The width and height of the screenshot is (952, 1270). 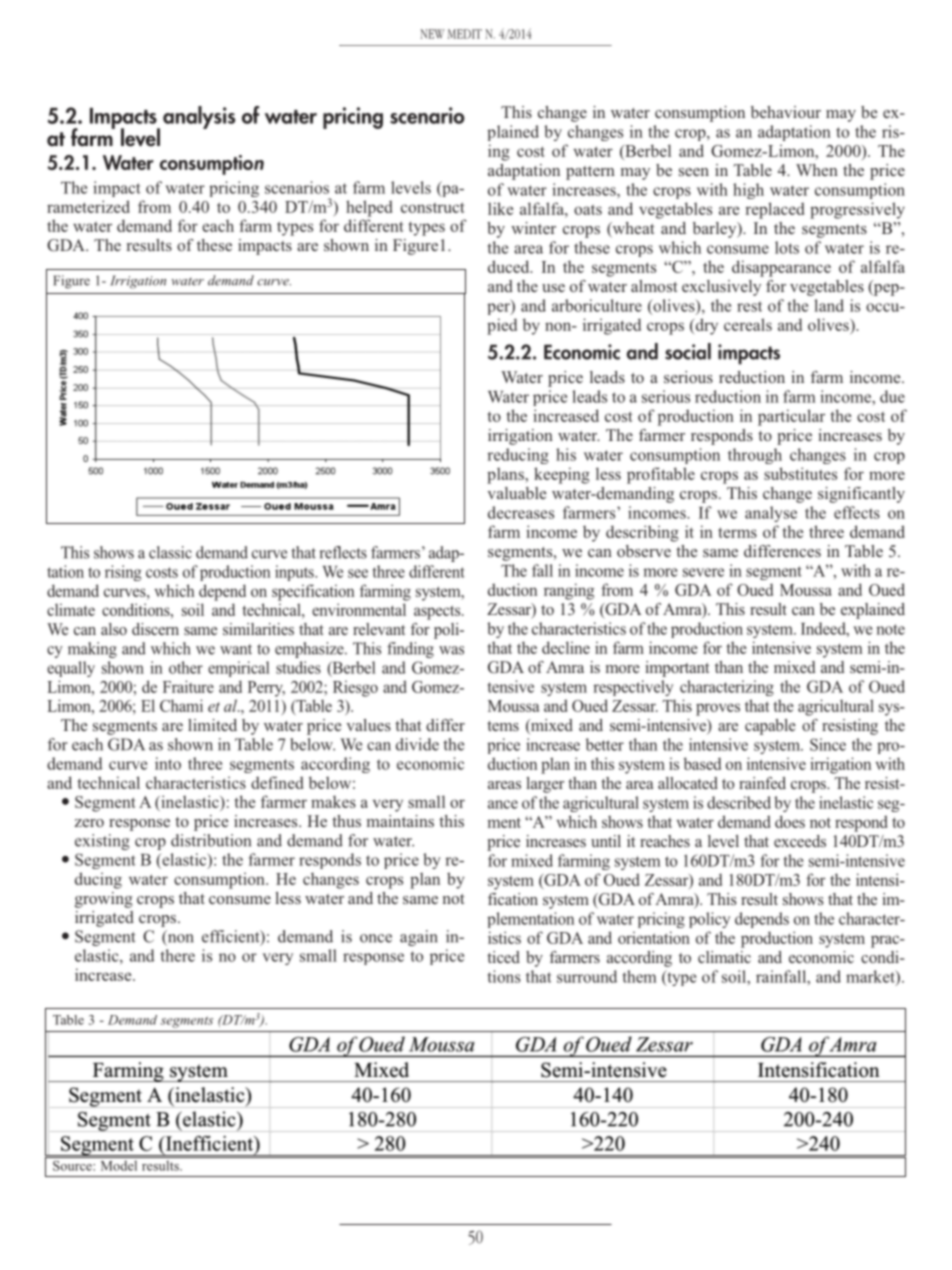 I want to click on particular, so click(x=791, y=417).
